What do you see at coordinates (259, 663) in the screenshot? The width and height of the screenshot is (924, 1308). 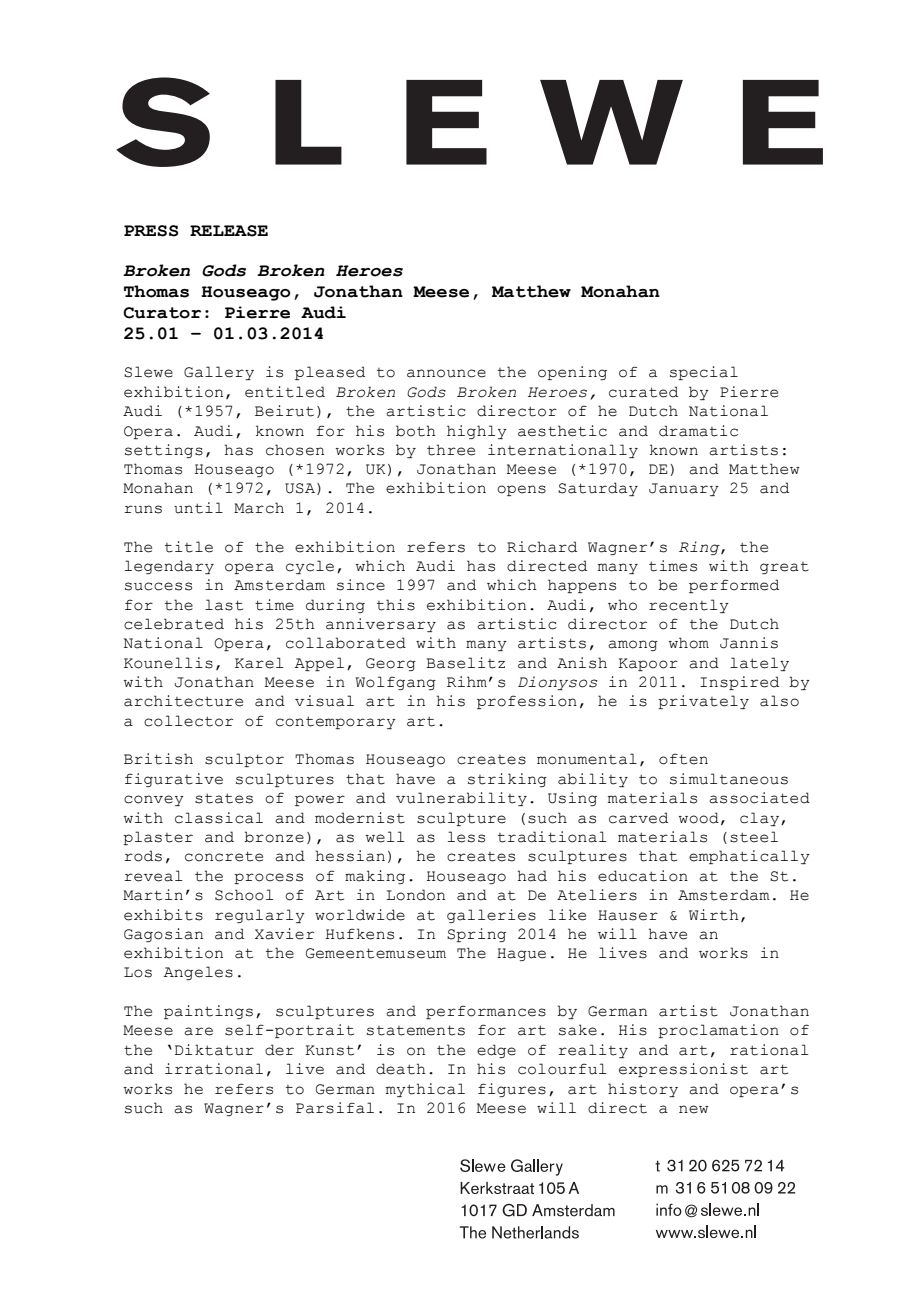 I see `Karel` at bounding box center [259, 663].
